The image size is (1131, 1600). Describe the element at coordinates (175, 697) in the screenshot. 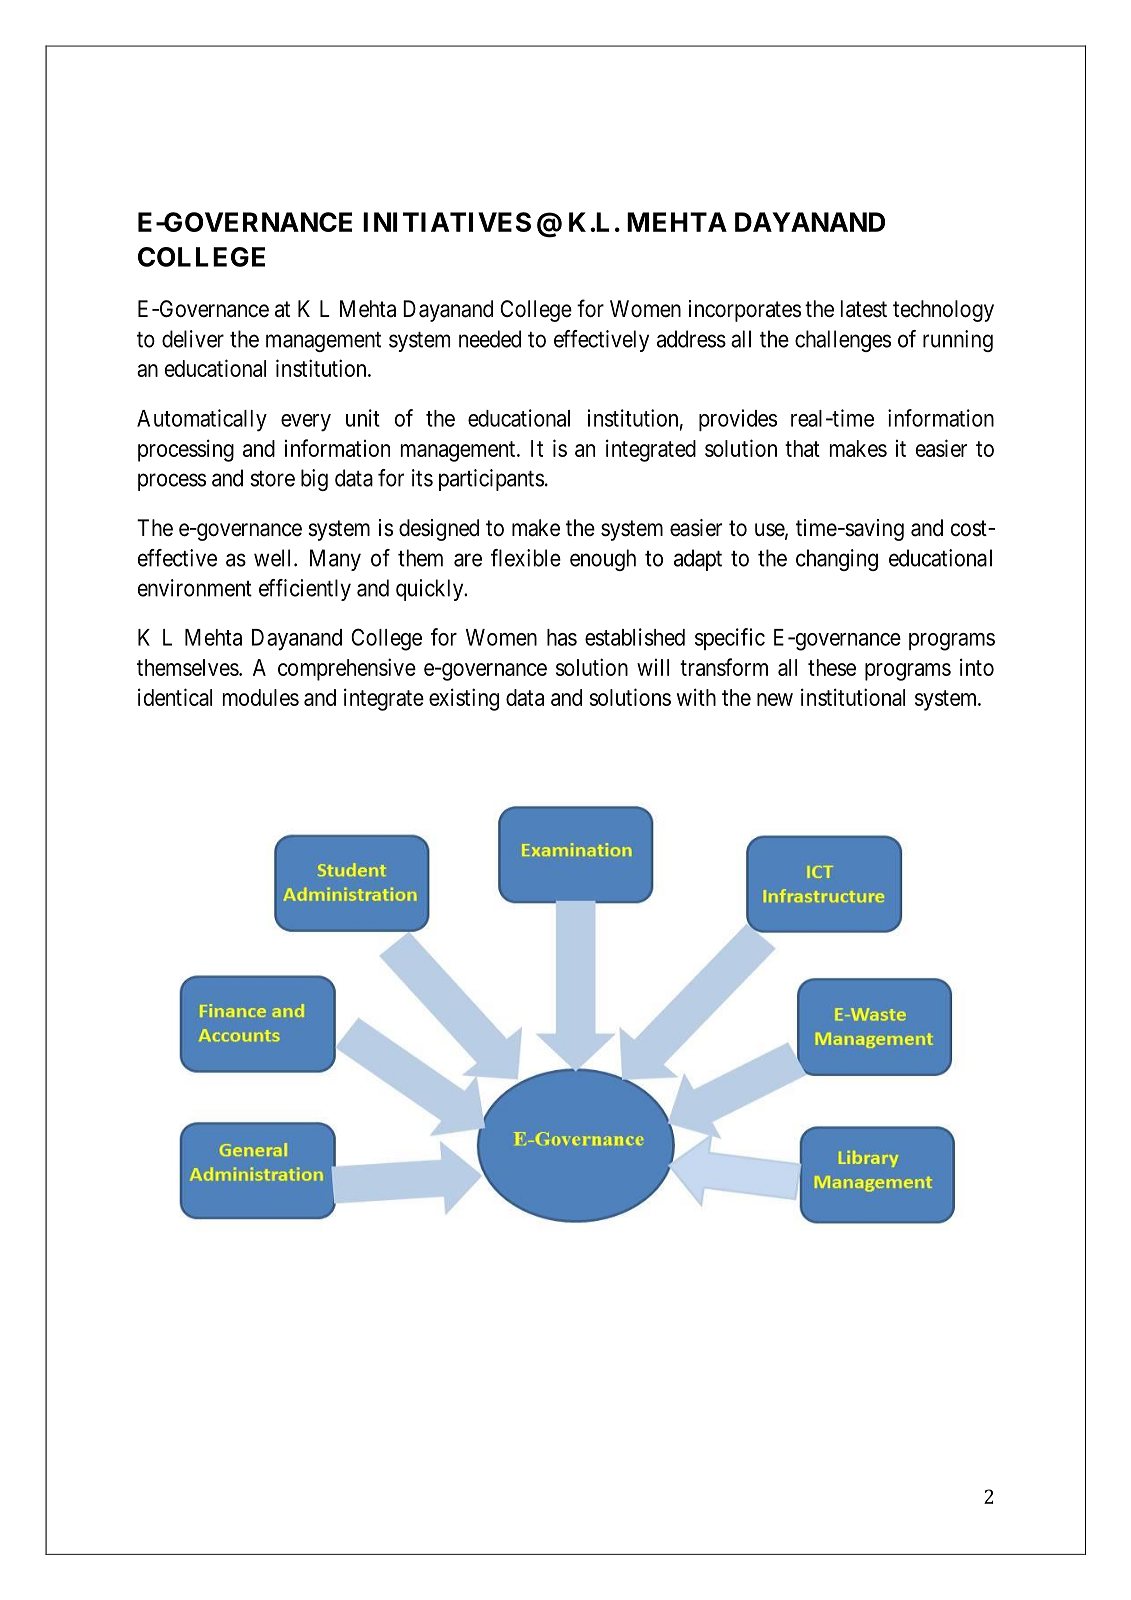

I see `identical` at that location.
